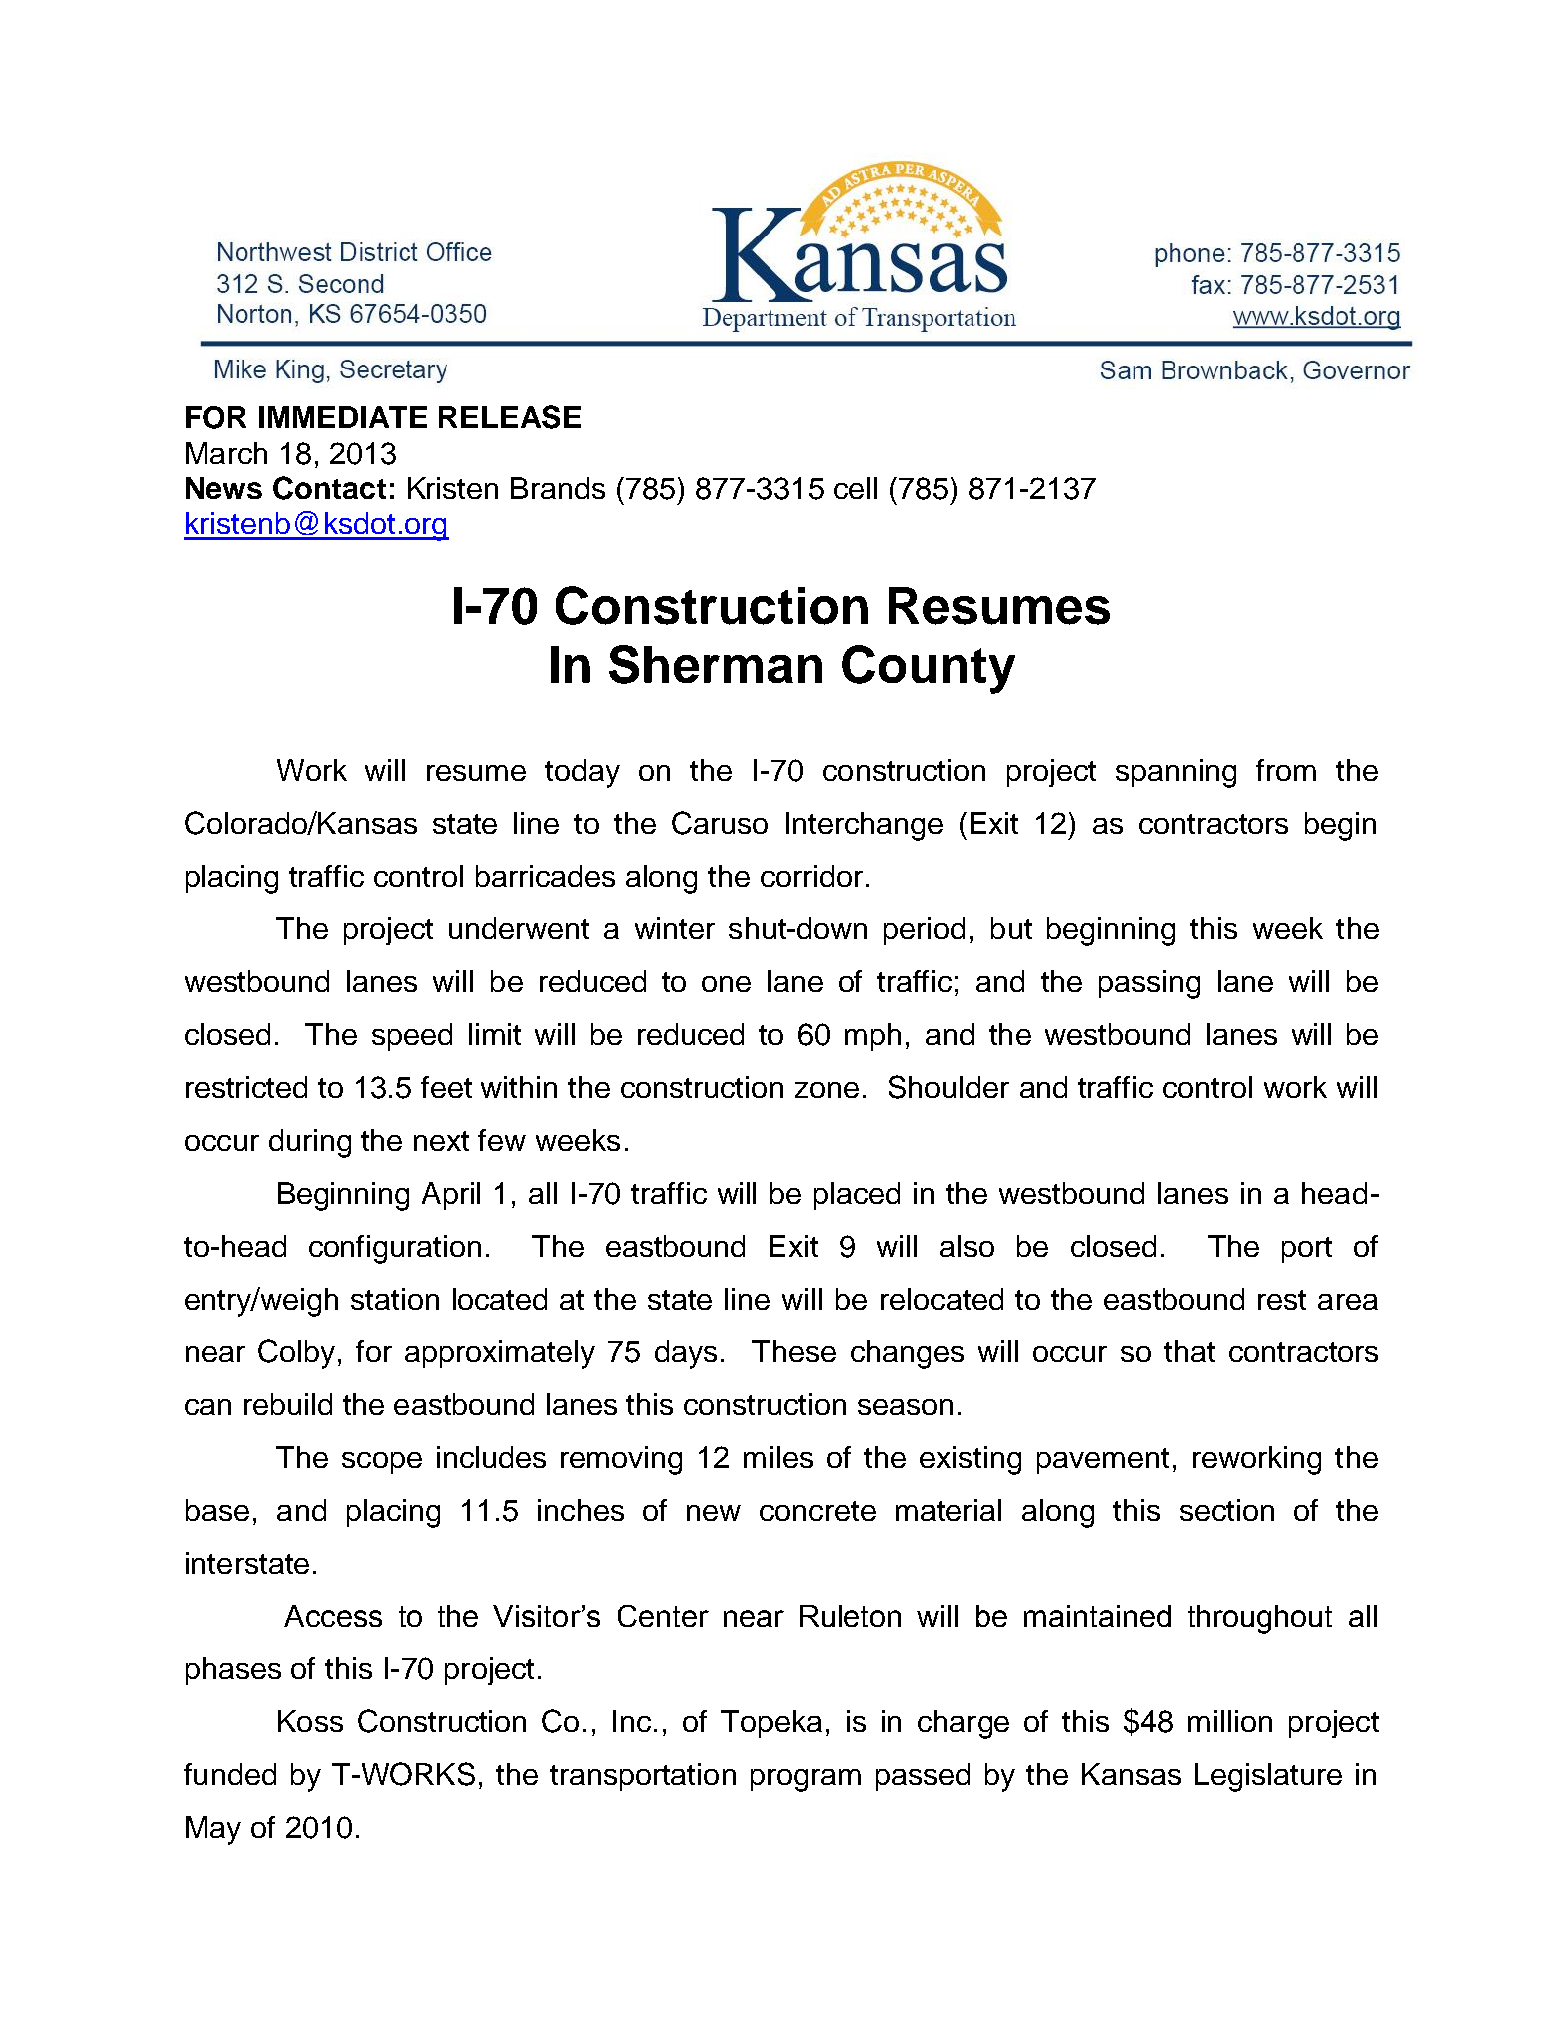 The width and height of the image is (1563, 2022). I want to click on Caruso, so click(720, 823).
